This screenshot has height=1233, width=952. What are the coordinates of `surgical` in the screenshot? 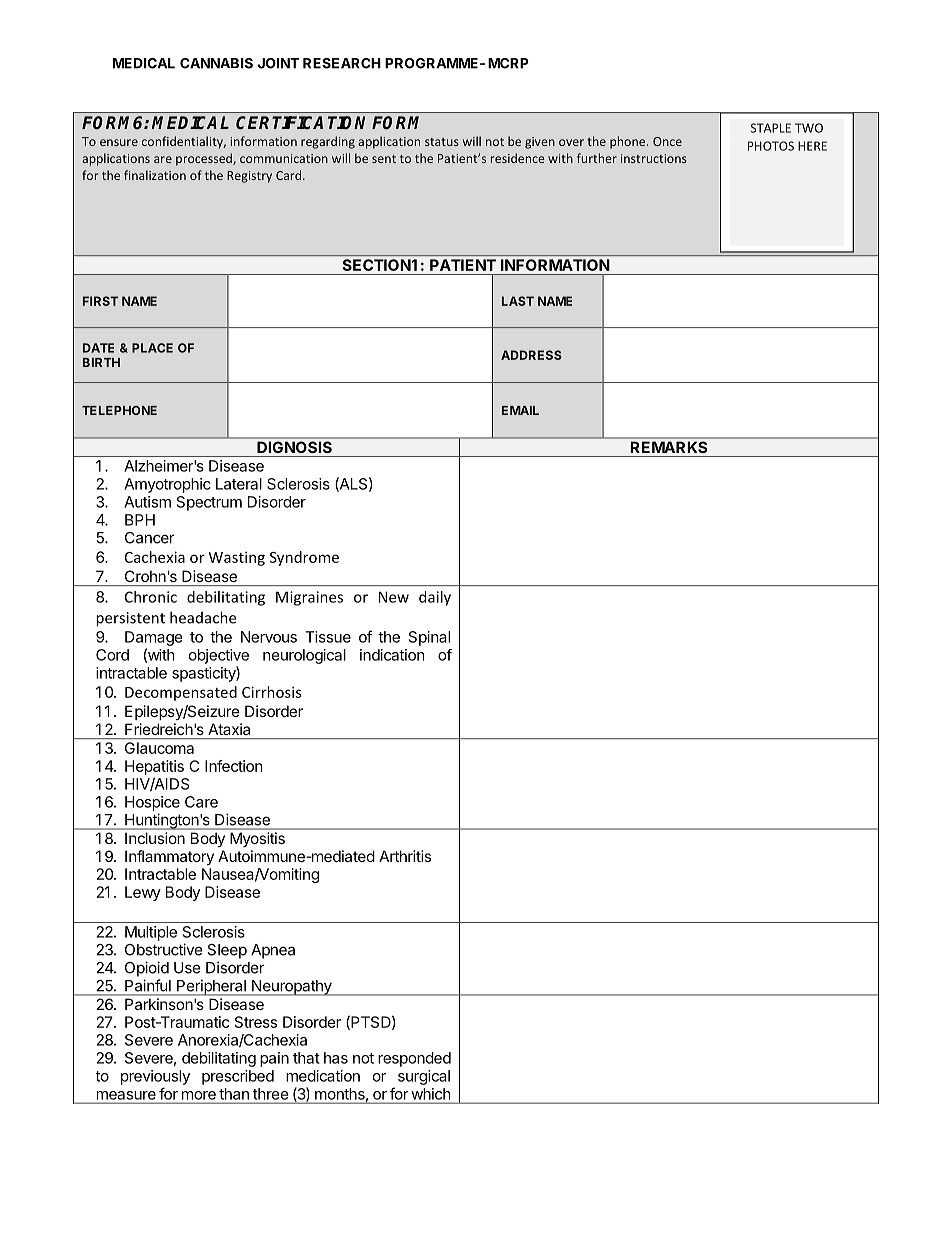 It's located at (424, 1077).
